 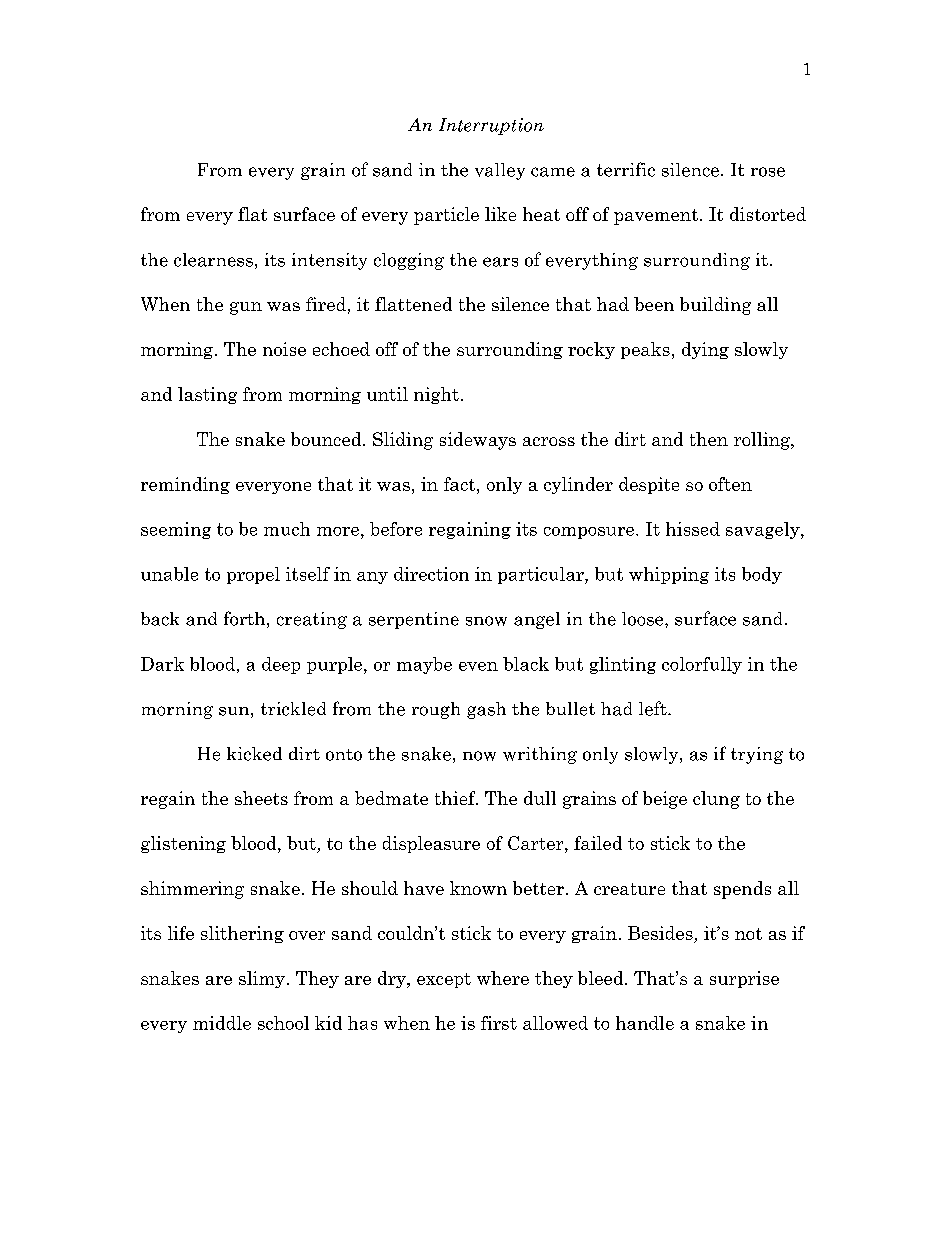 I want to click on gash, so click(x=486, y=710).
